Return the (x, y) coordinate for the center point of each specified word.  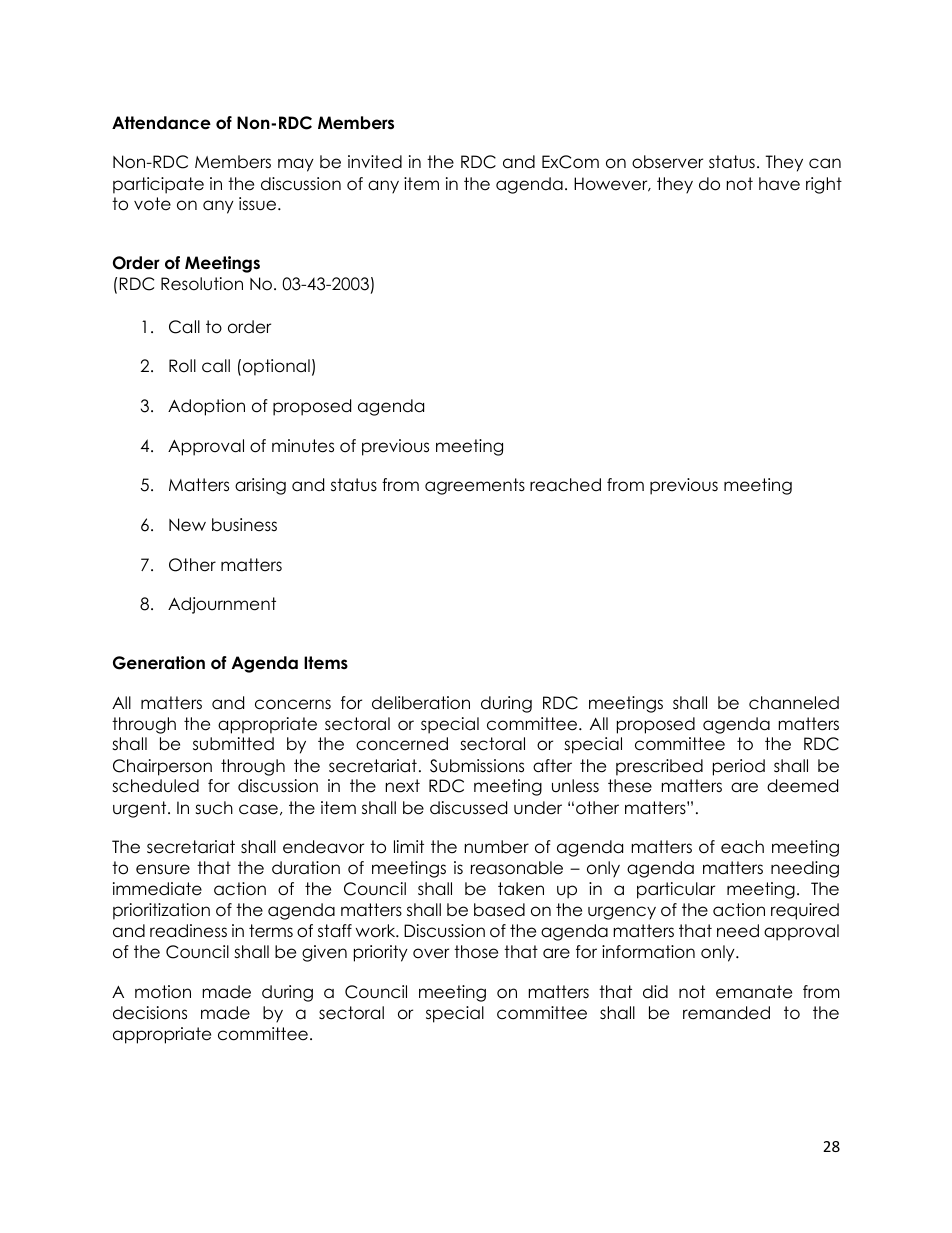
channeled (794, 703)
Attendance (161, 123)
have (779, 184)
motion (163, 992)
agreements (475, 486)
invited (375, 162)
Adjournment (222, 605)
